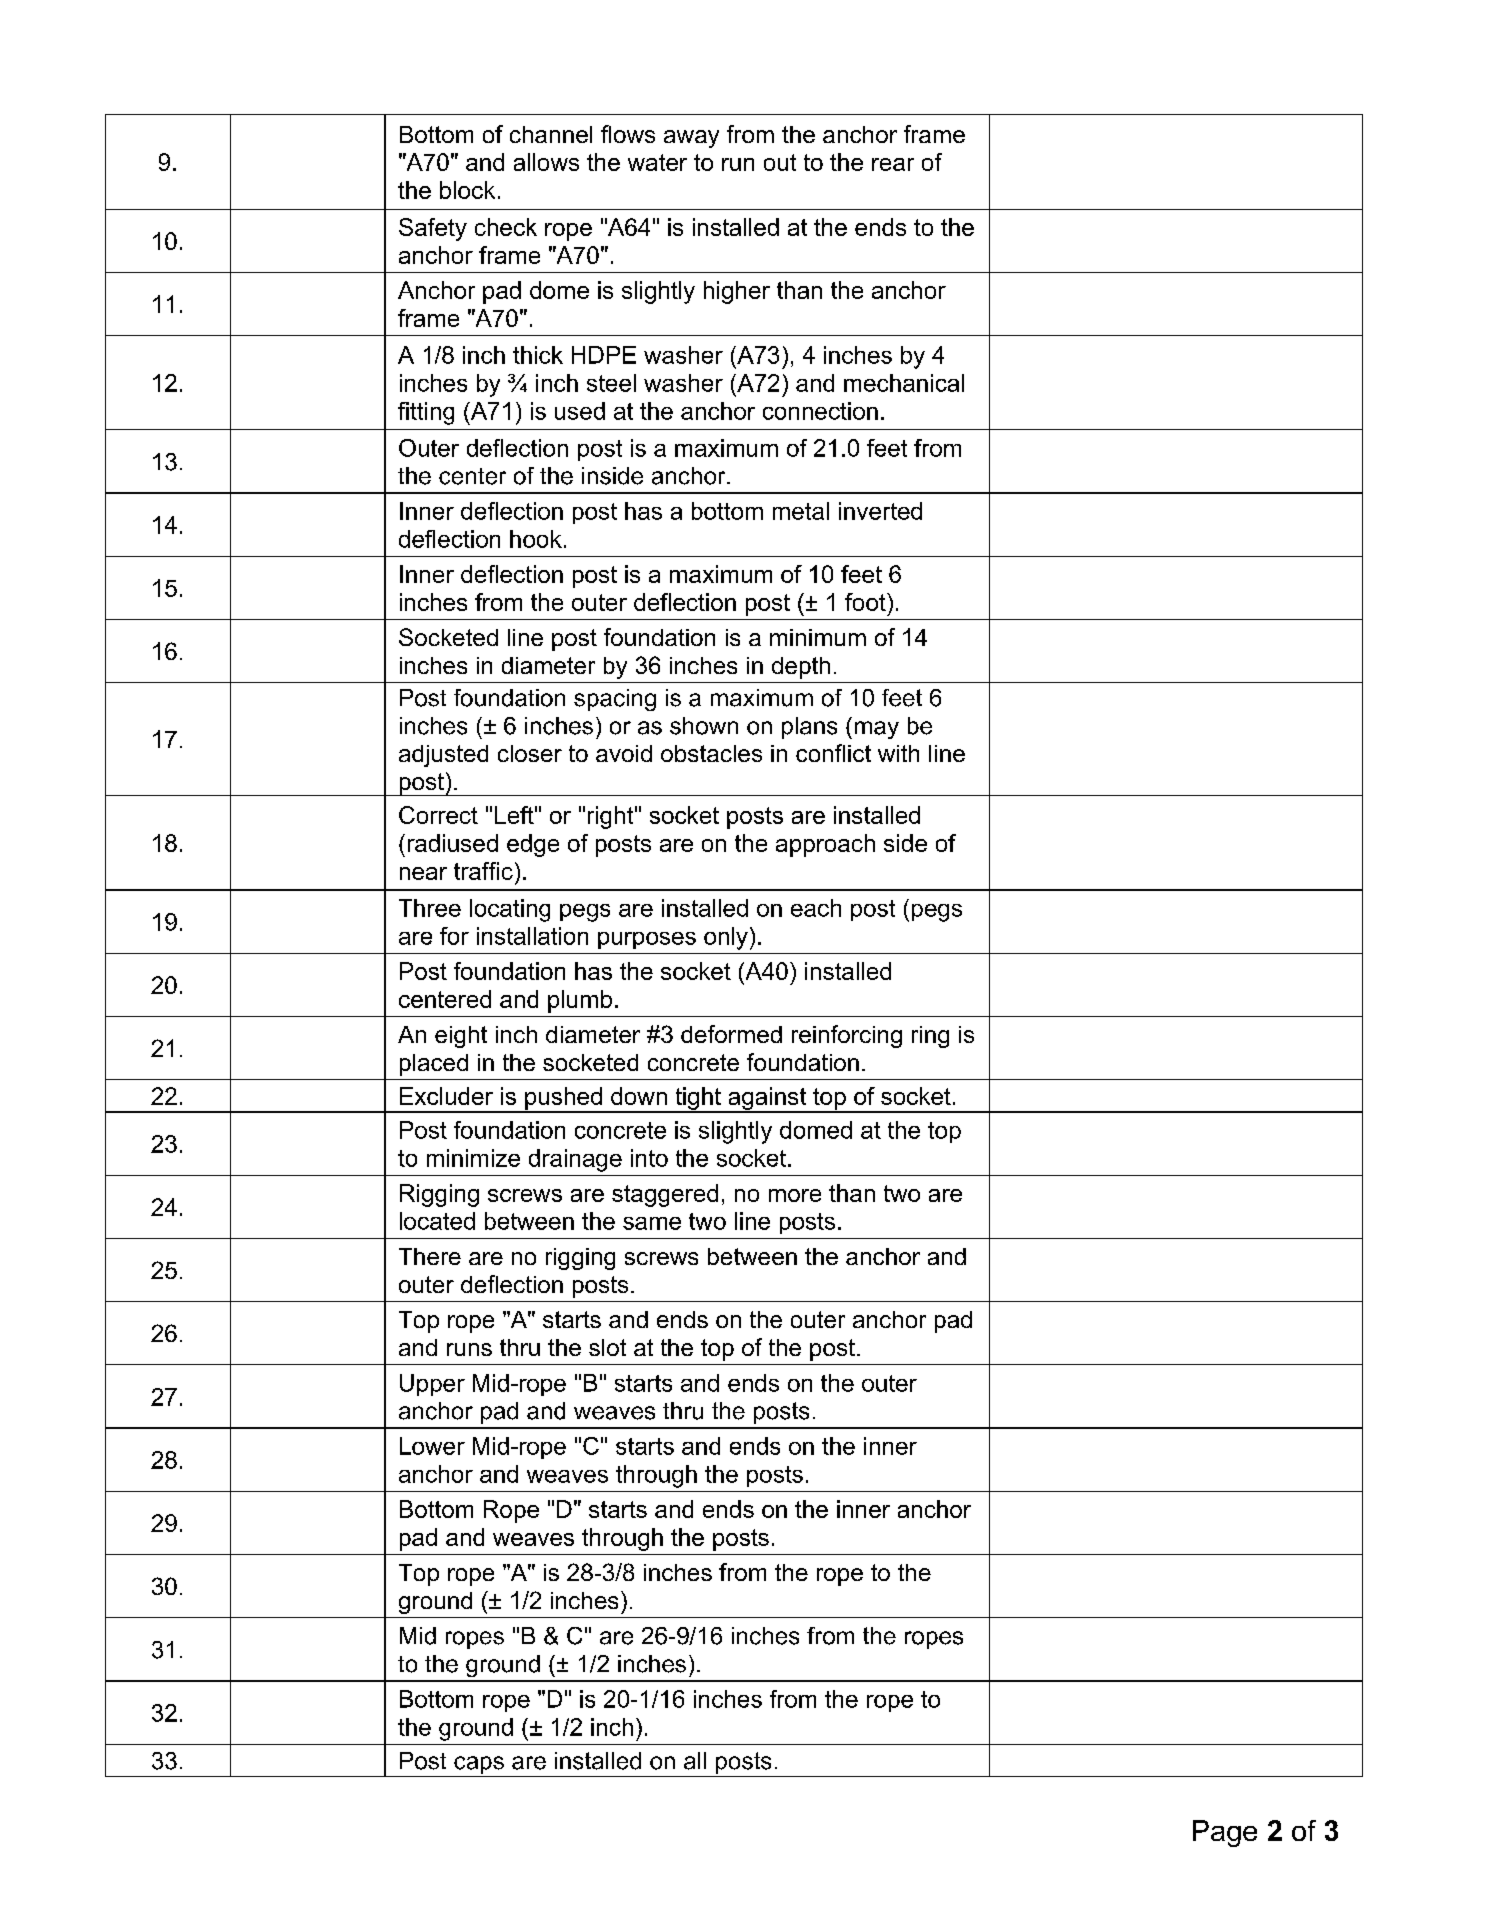 The height and width of the document is (1926, 1488). What do you see at coordinates (904, 383) in the document?
I see `mechanical` at bounding box center [904, 383].
